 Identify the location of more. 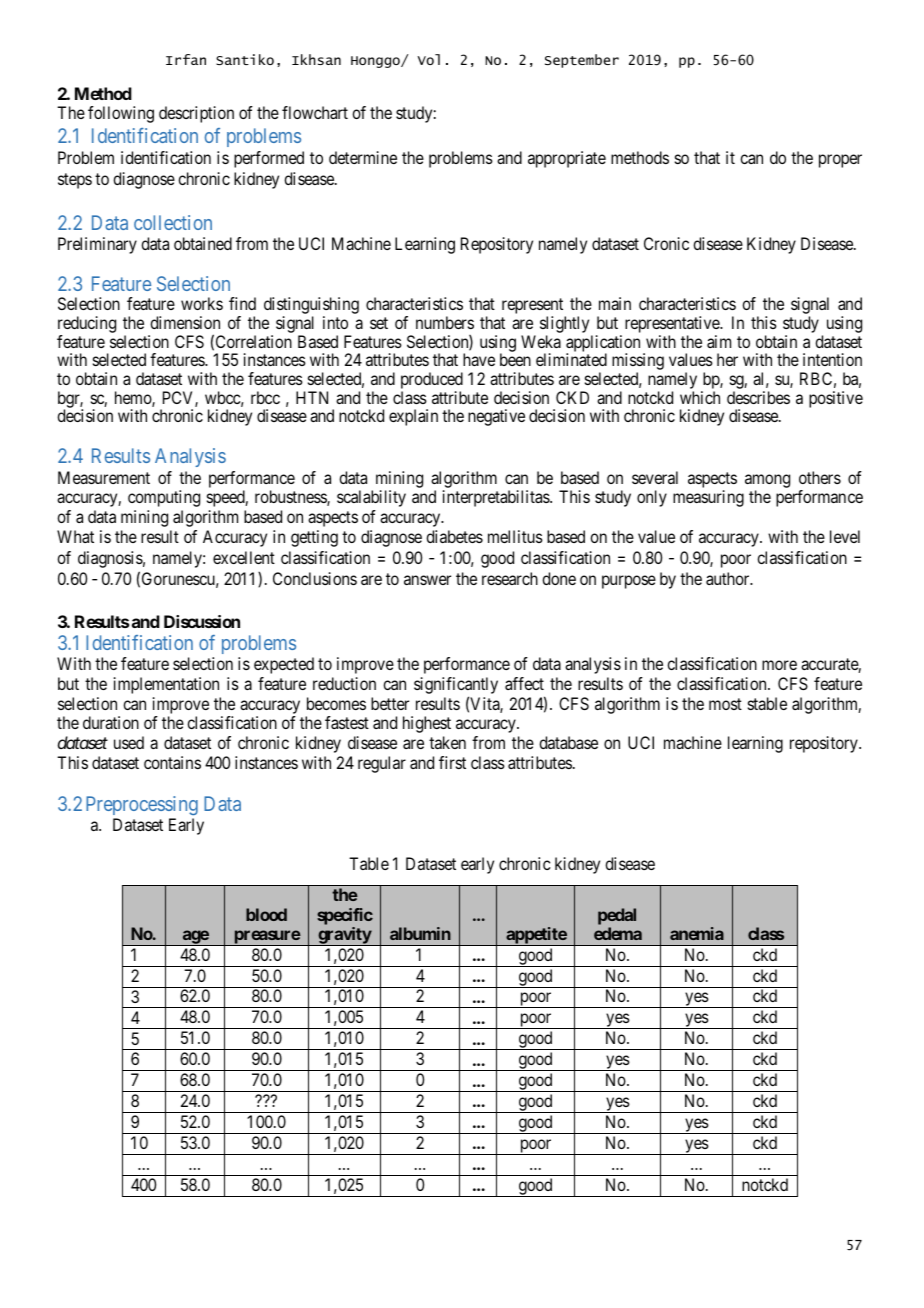
(779, 665).
